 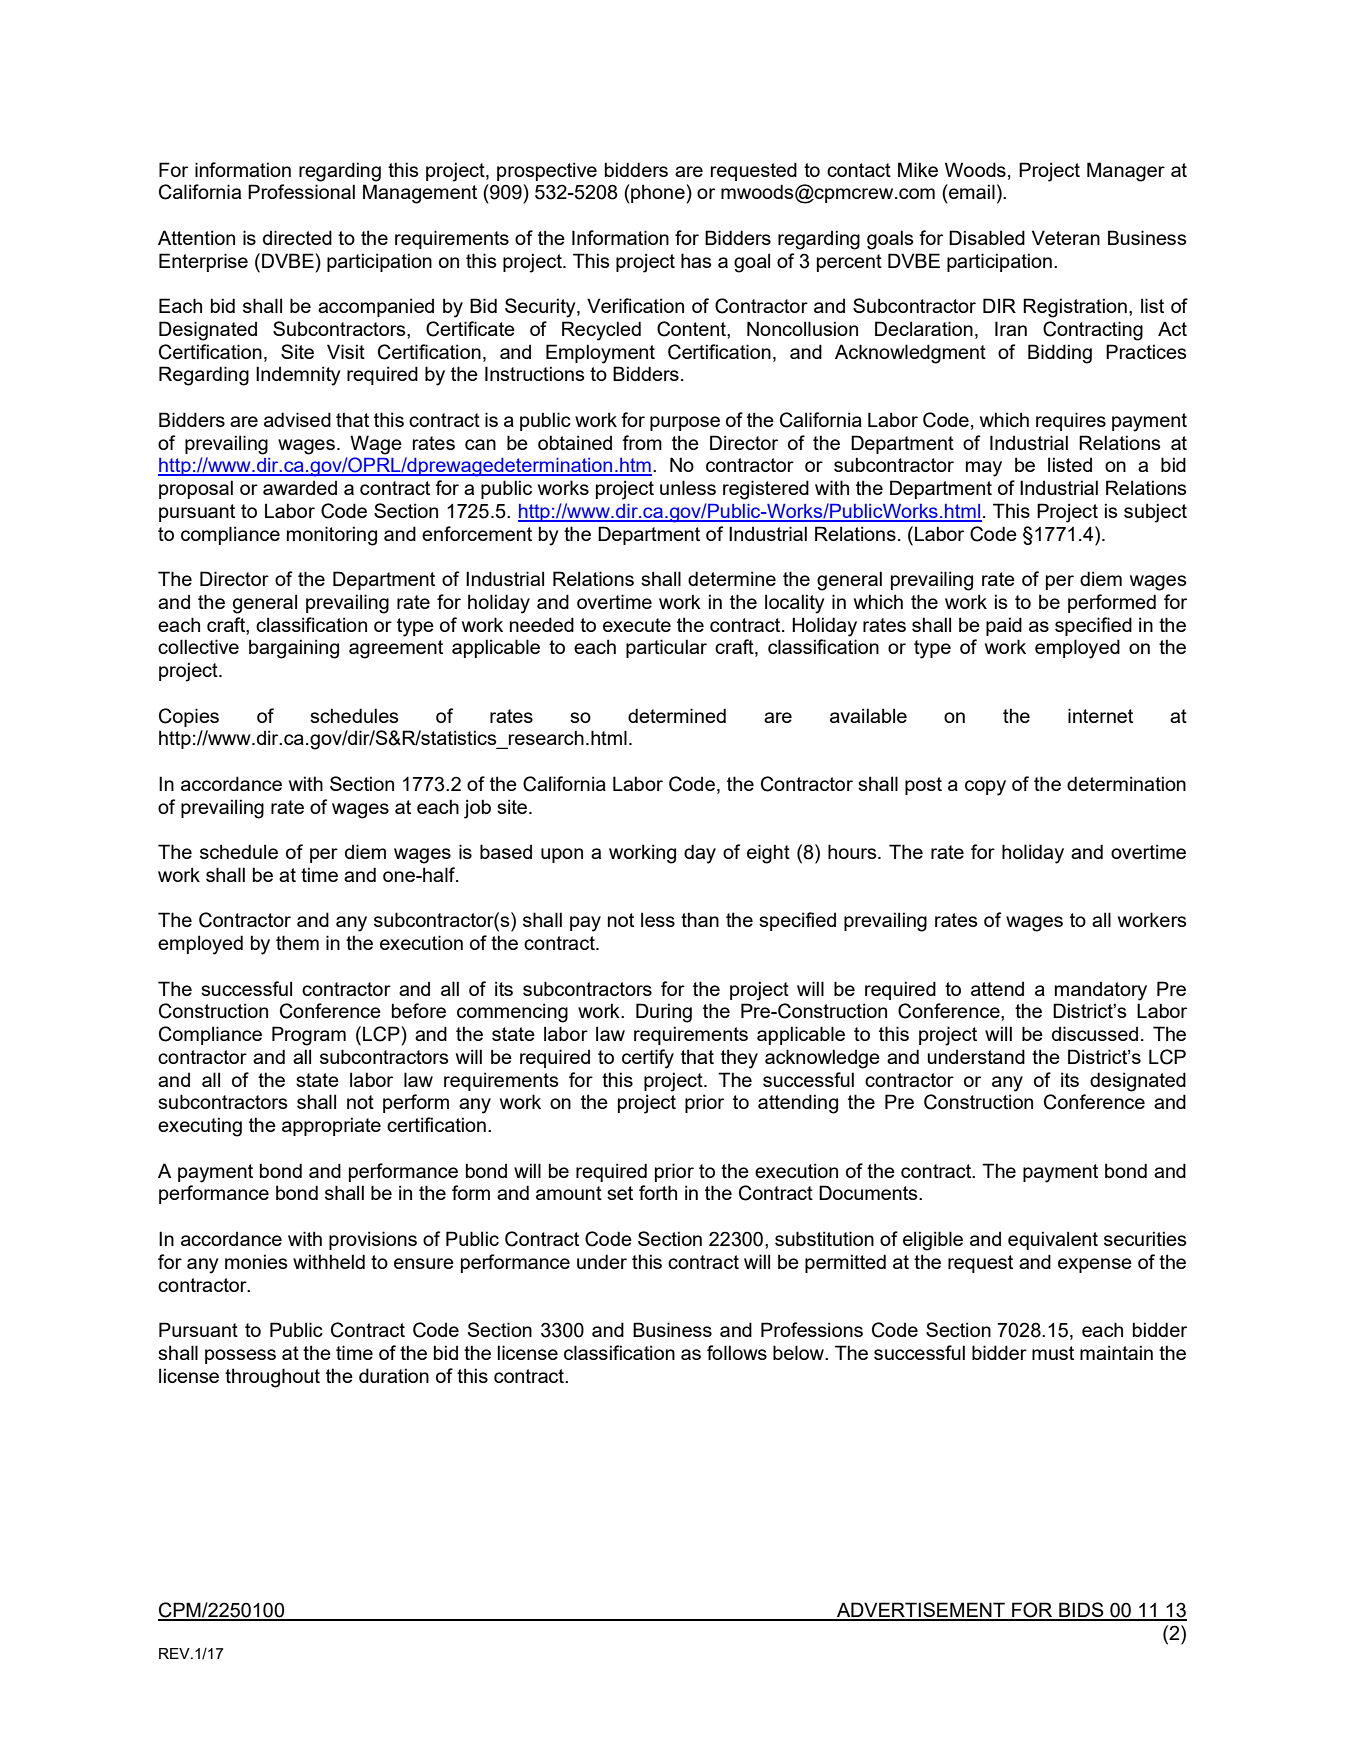 I want to click on particular, so click(x=666, y=648).
